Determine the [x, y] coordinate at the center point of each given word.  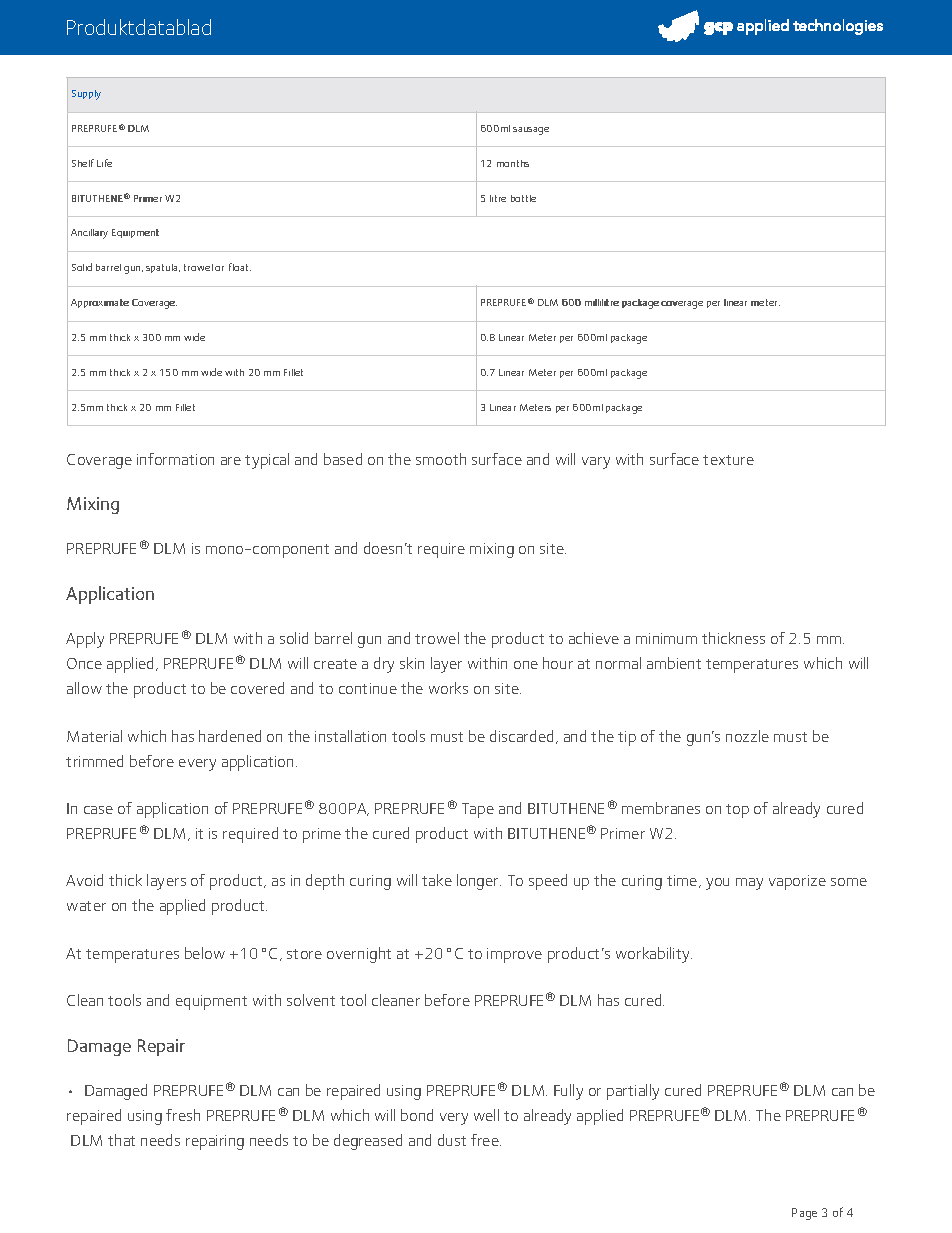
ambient [674, 663]
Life [104, 163]
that [121, 1140]
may [749, 884]
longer [479, 882]
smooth [441, 459]
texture [728, 460]
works [448, 688]
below [205, 953]
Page [804, 1214]
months [513, 163]
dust [452, 1140]
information [175, 459]
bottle [523, 198]
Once [84, 663]
